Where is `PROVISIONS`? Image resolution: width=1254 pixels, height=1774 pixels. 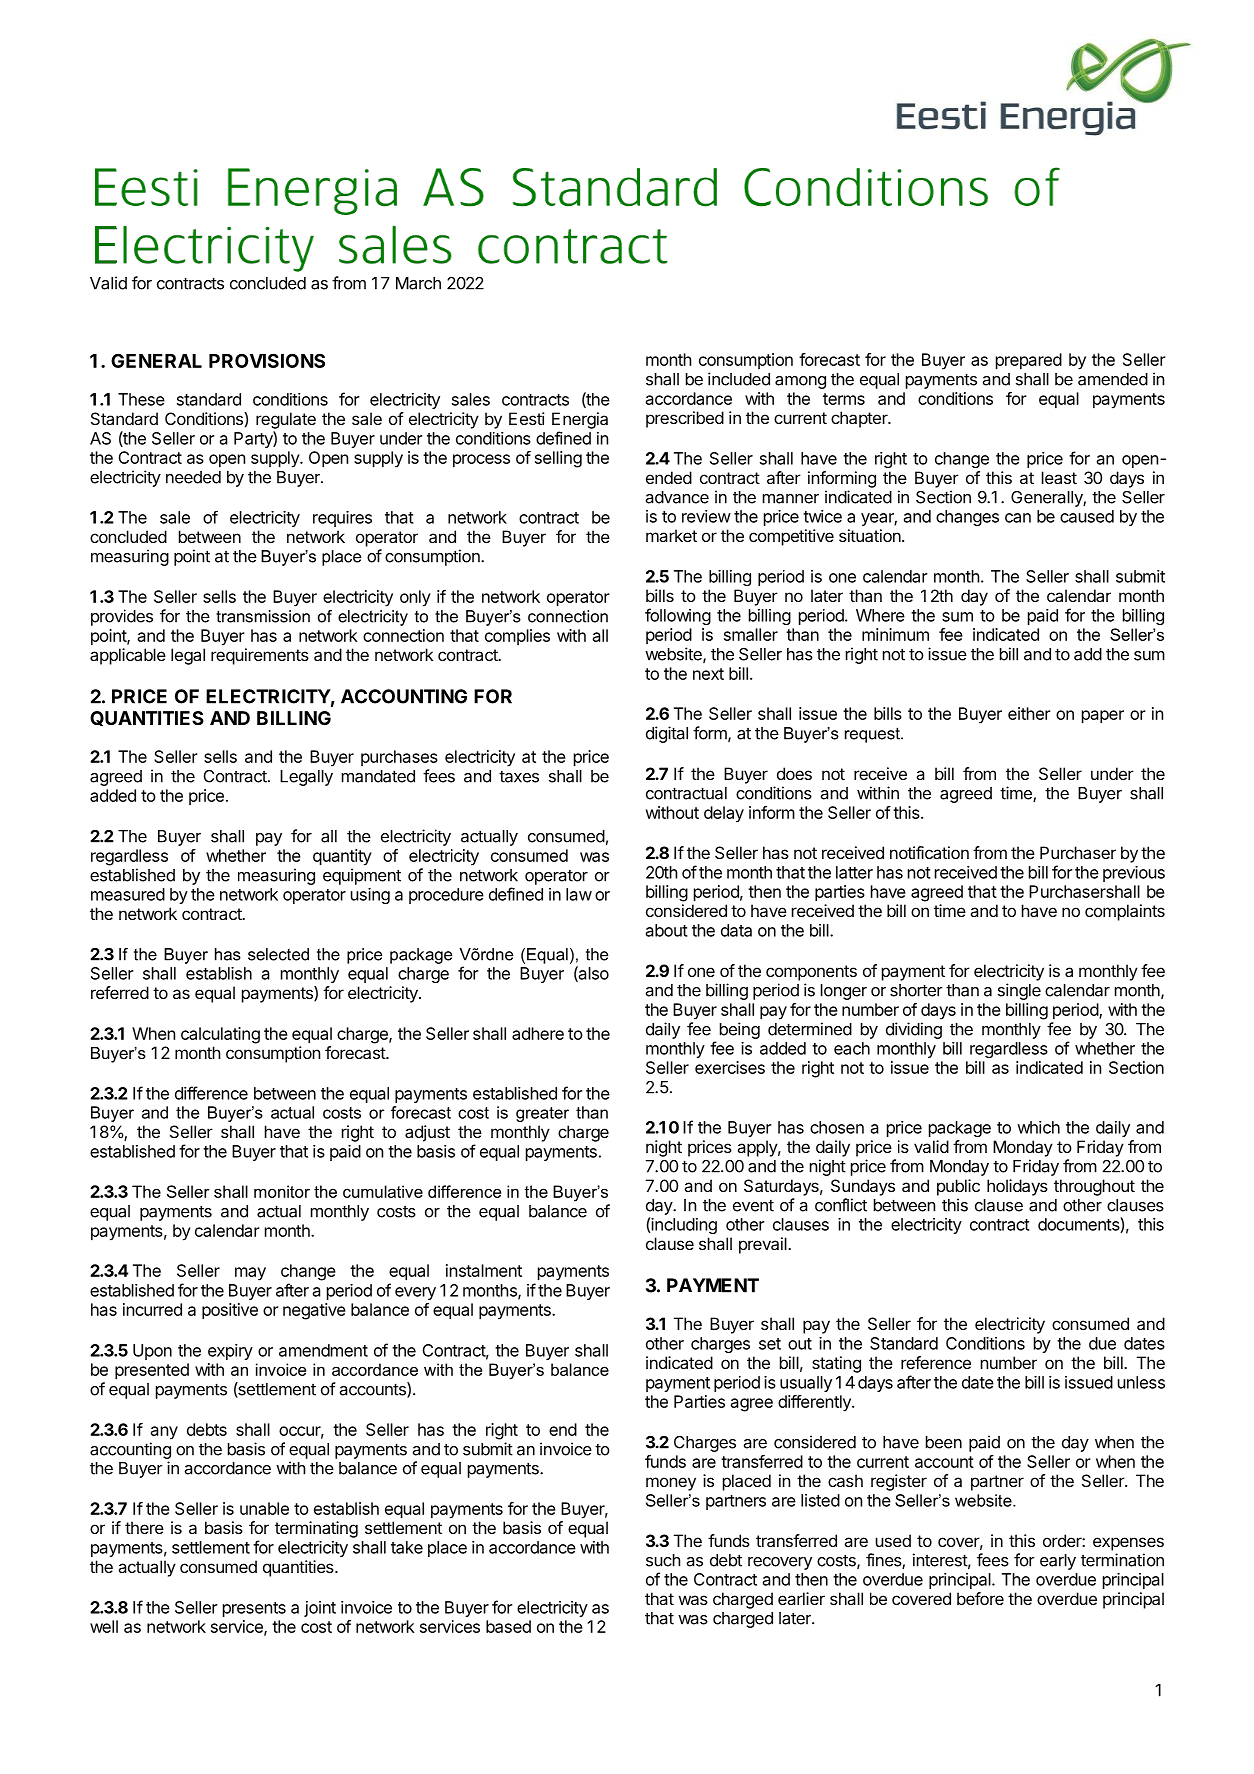 PROVISIONS is located at coordinates (267, 360).
